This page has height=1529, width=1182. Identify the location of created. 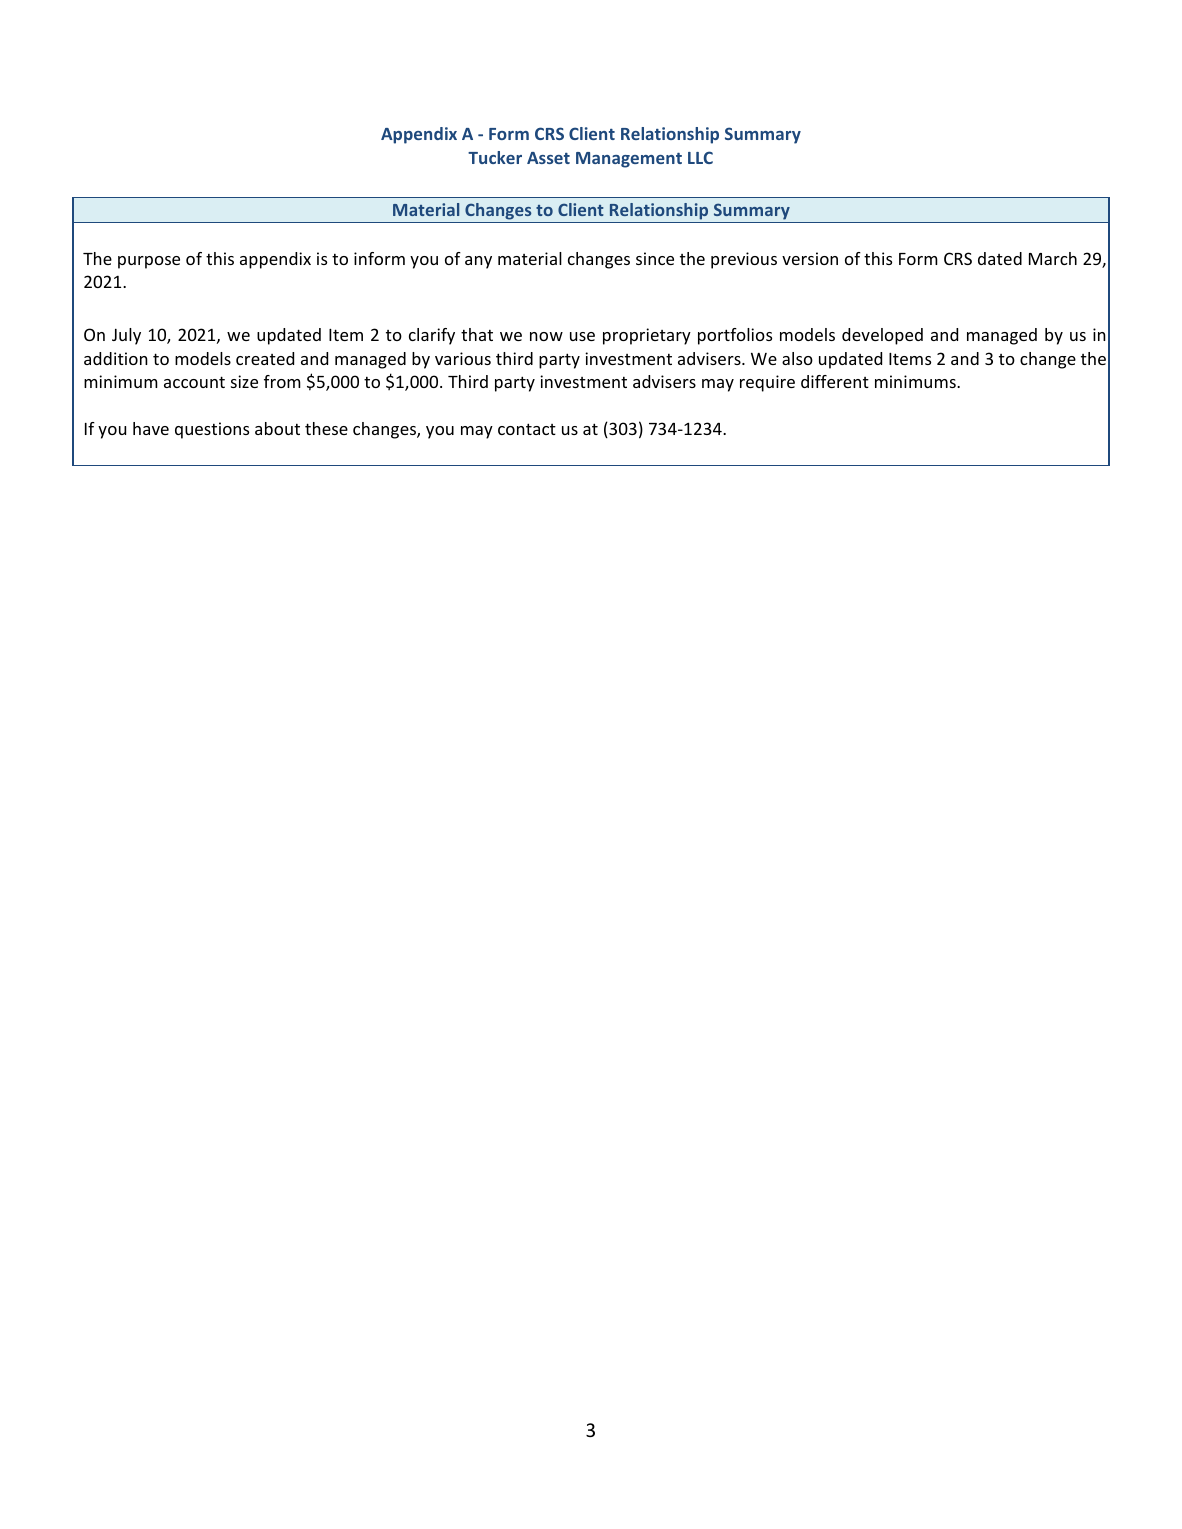
(265, 358).
